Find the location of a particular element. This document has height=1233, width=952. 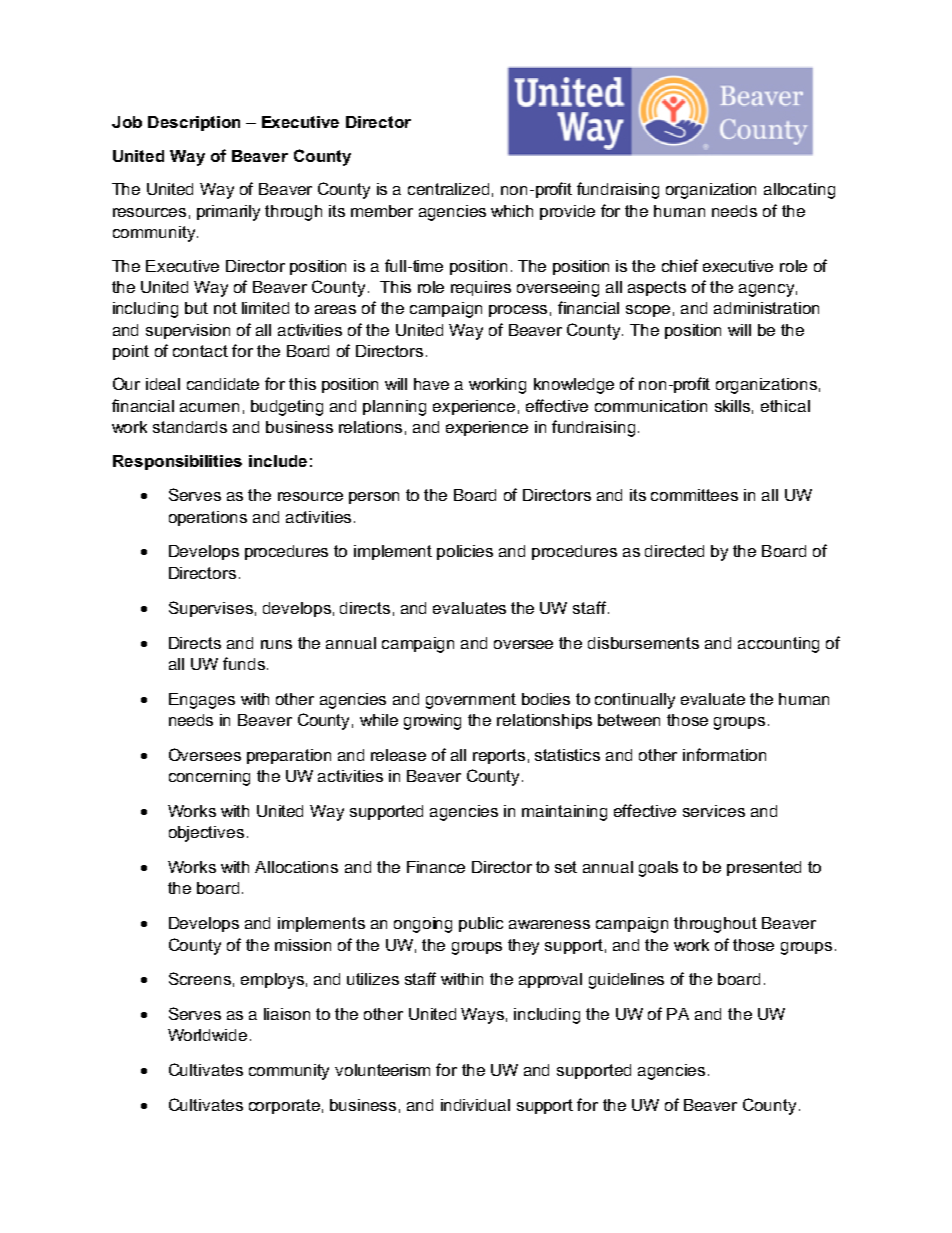

centralized is located at coordinates (448, 189).
